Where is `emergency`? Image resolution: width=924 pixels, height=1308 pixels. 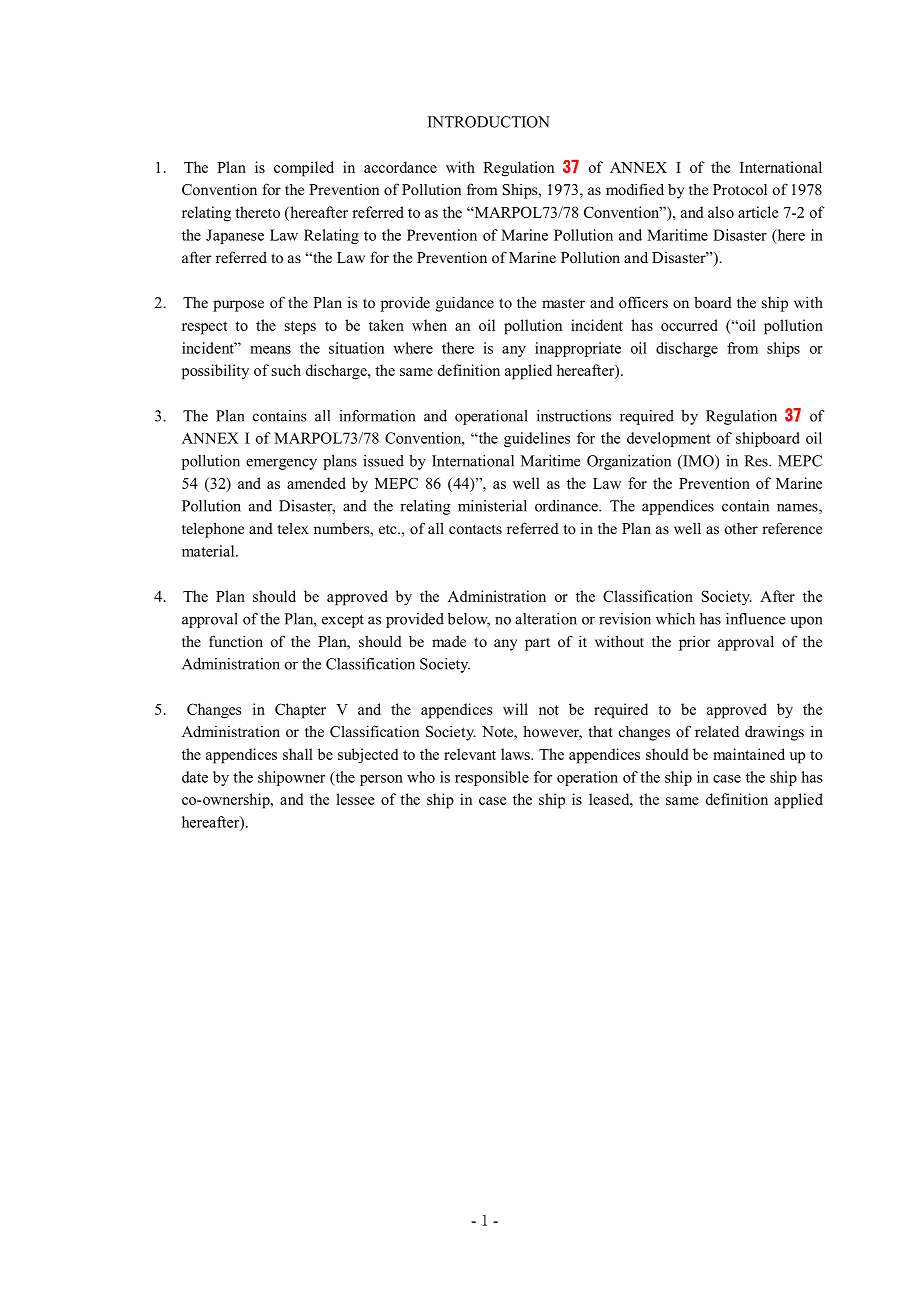
emergency is located at coordinates (281, 464).
